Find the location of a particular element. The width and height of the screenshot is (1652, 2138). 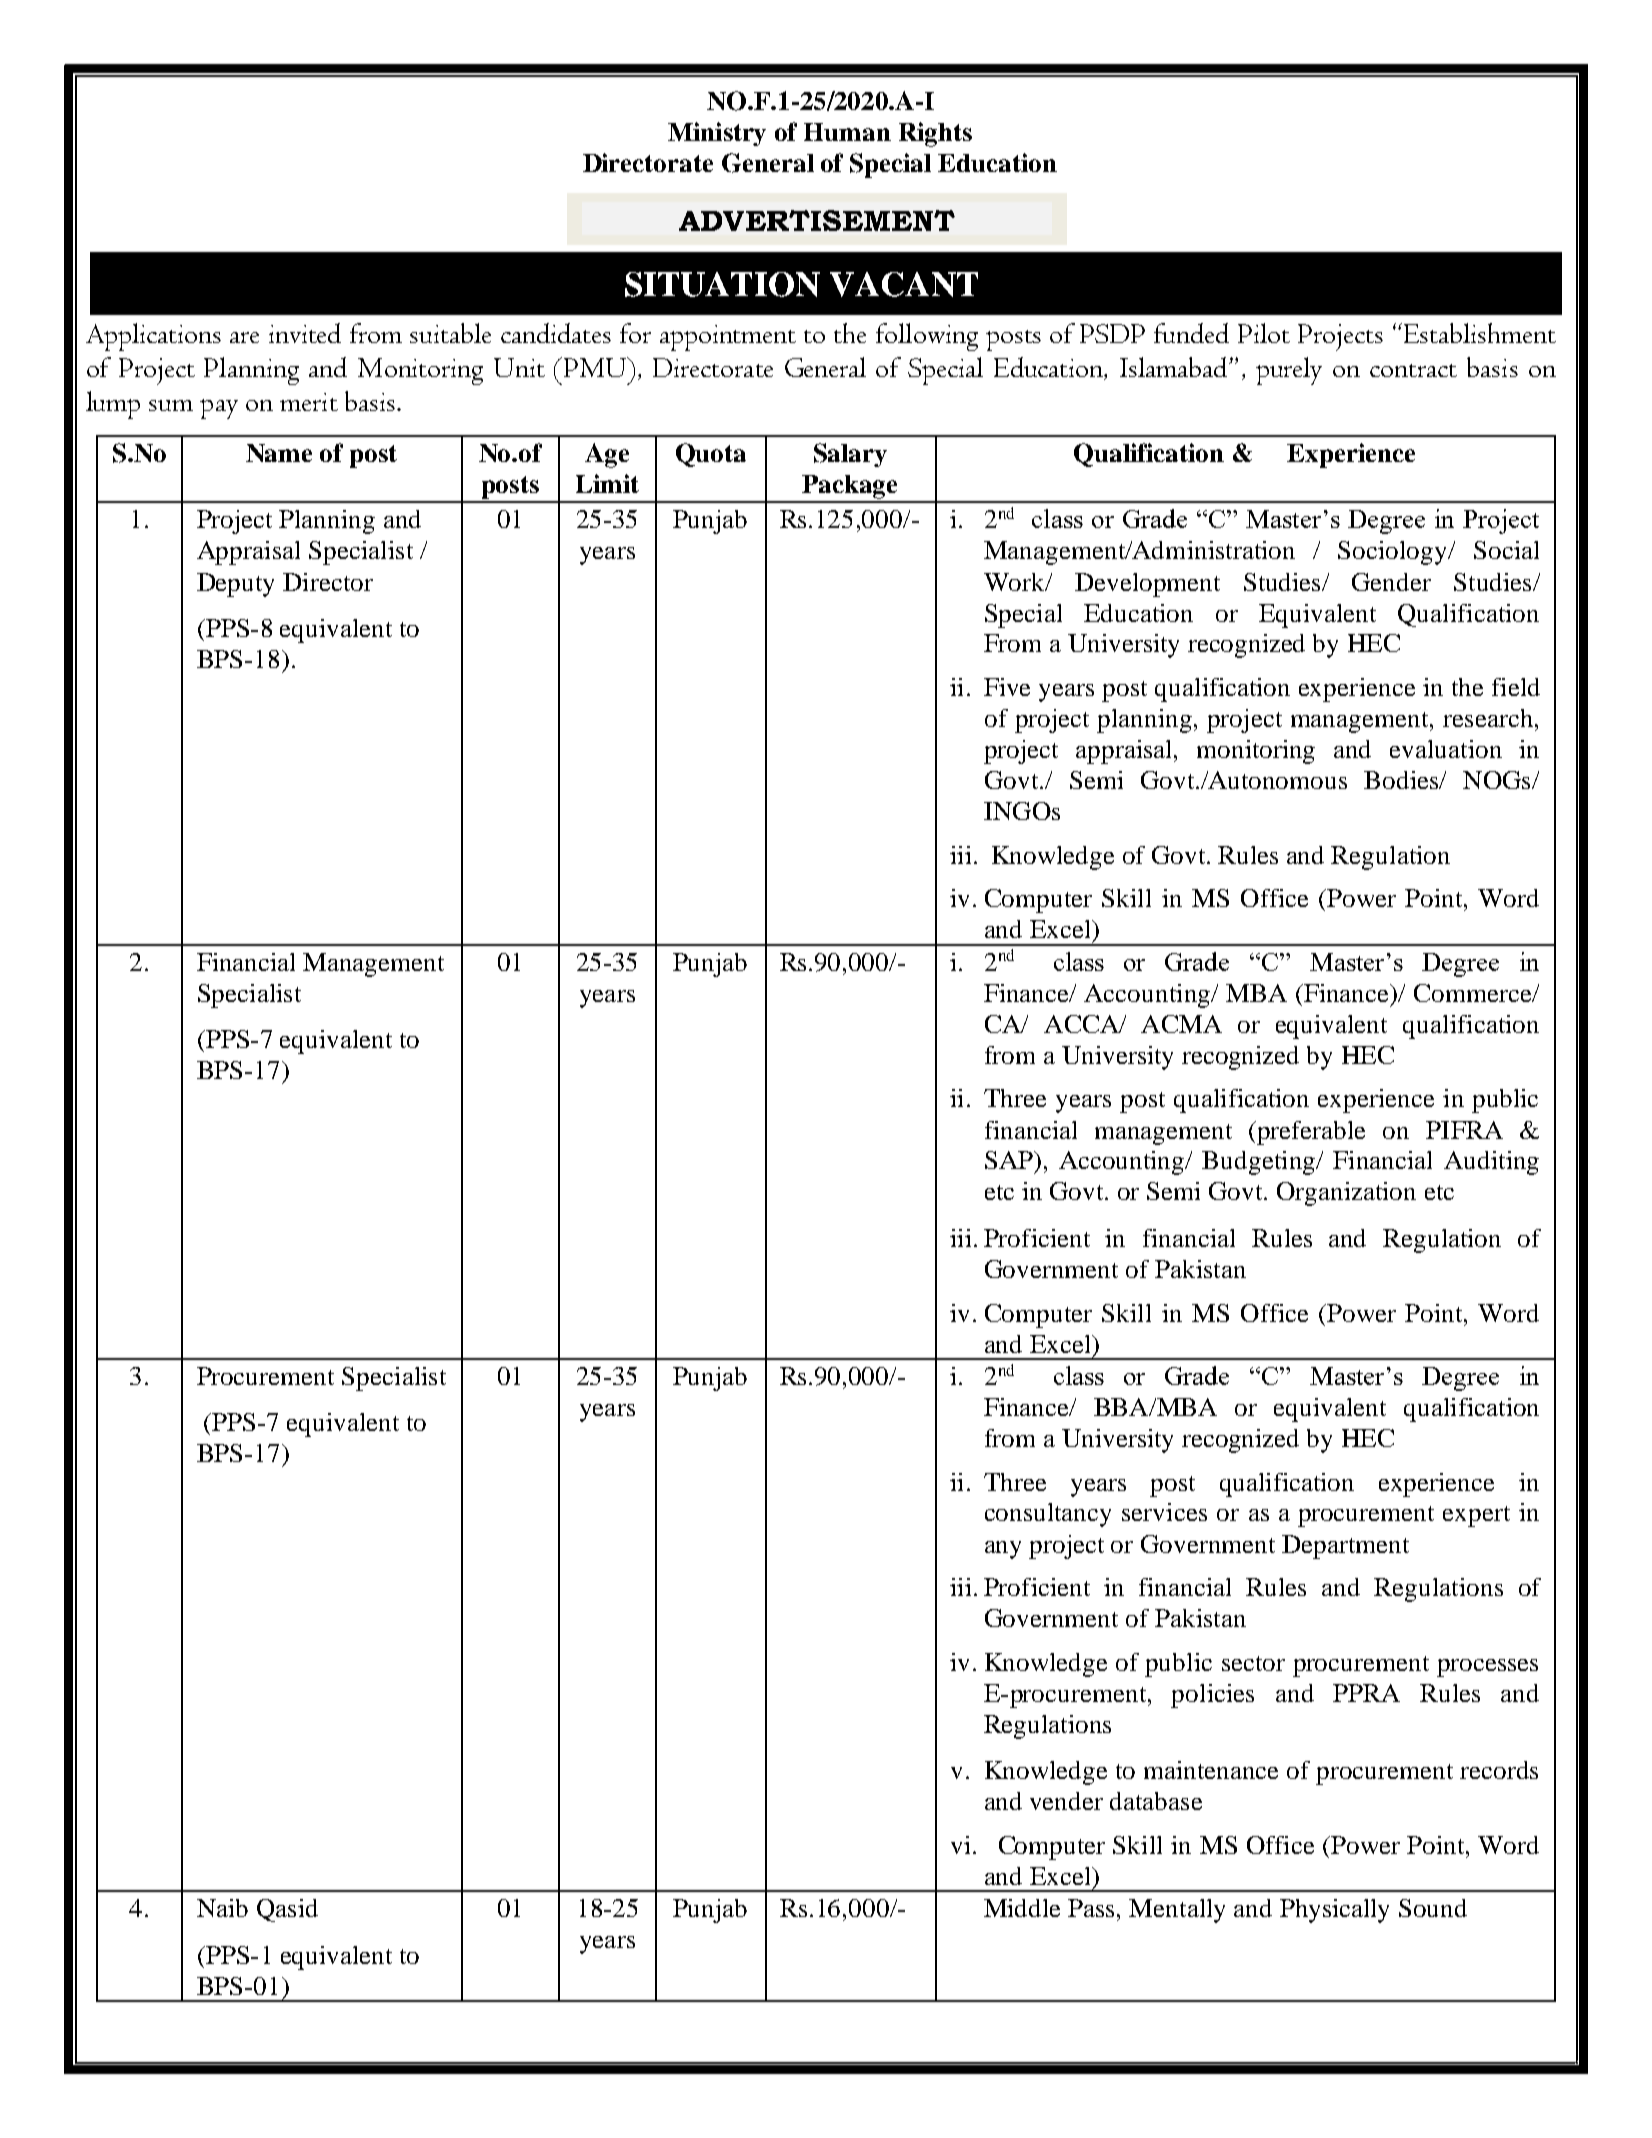

Deputy is located at coordinates (235, 585).
